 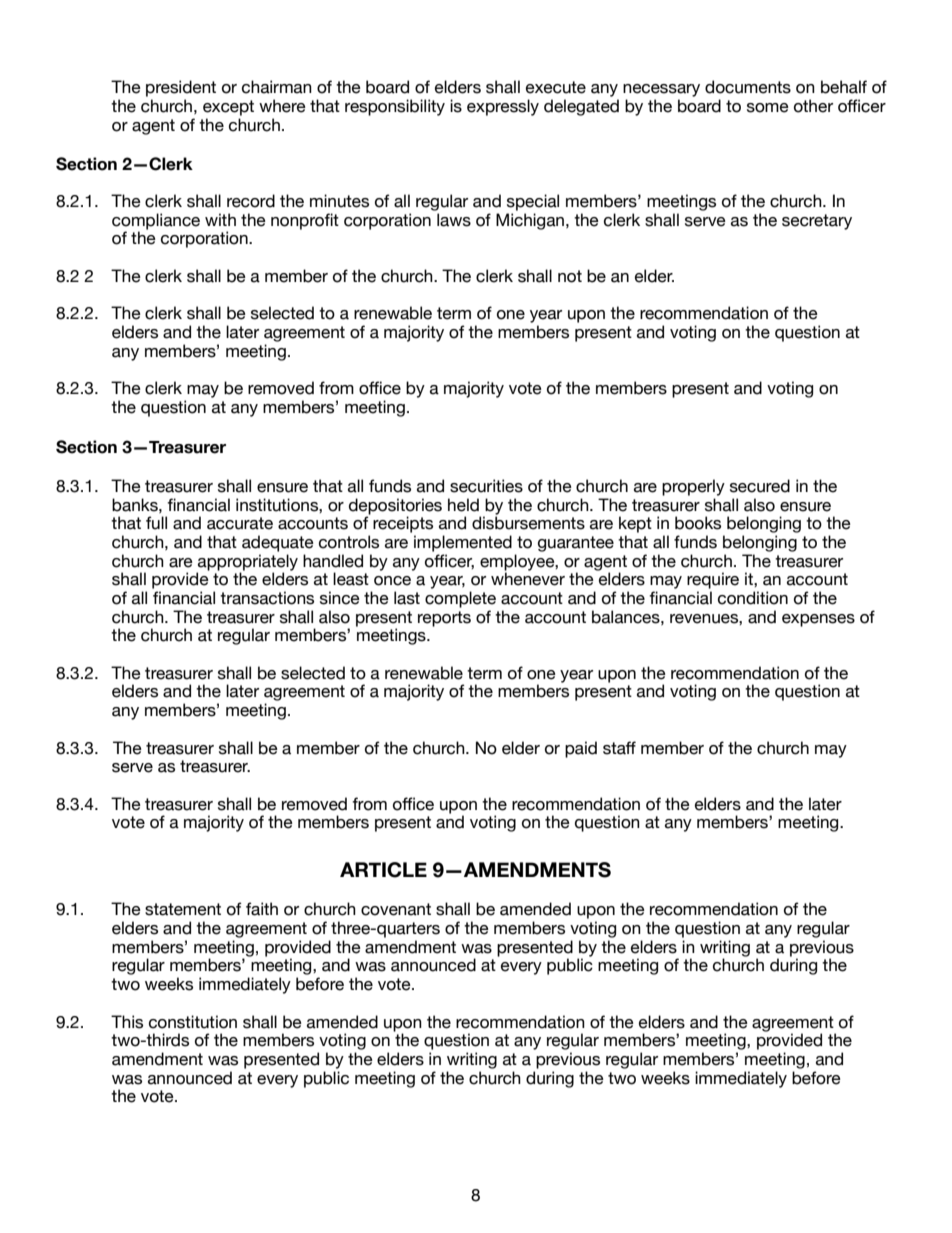 What do you see at coordinates (713, 580) in the screenshot?
I see `require` at bounding box center [713, 580].
